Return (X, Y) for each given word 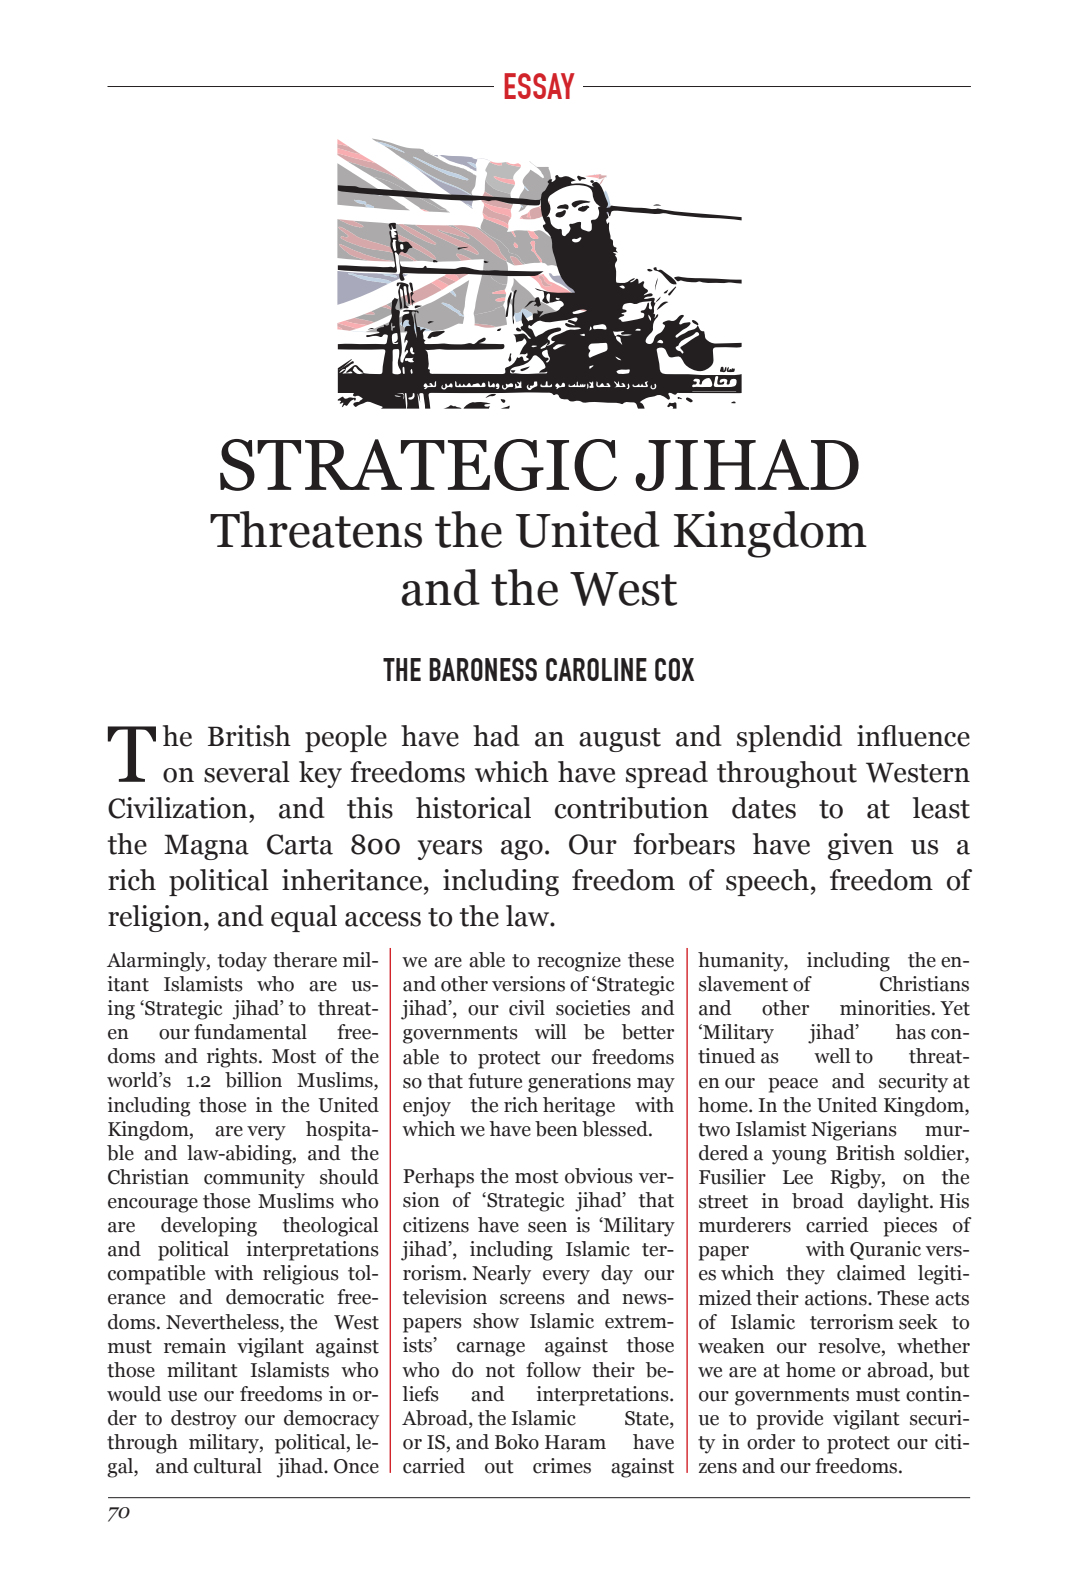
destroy (204, 1420)
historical (473, 808)
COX (674, 669)
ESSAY (539, 86)
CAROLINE (596, 669)
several (247, 772)
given (861, 846)
